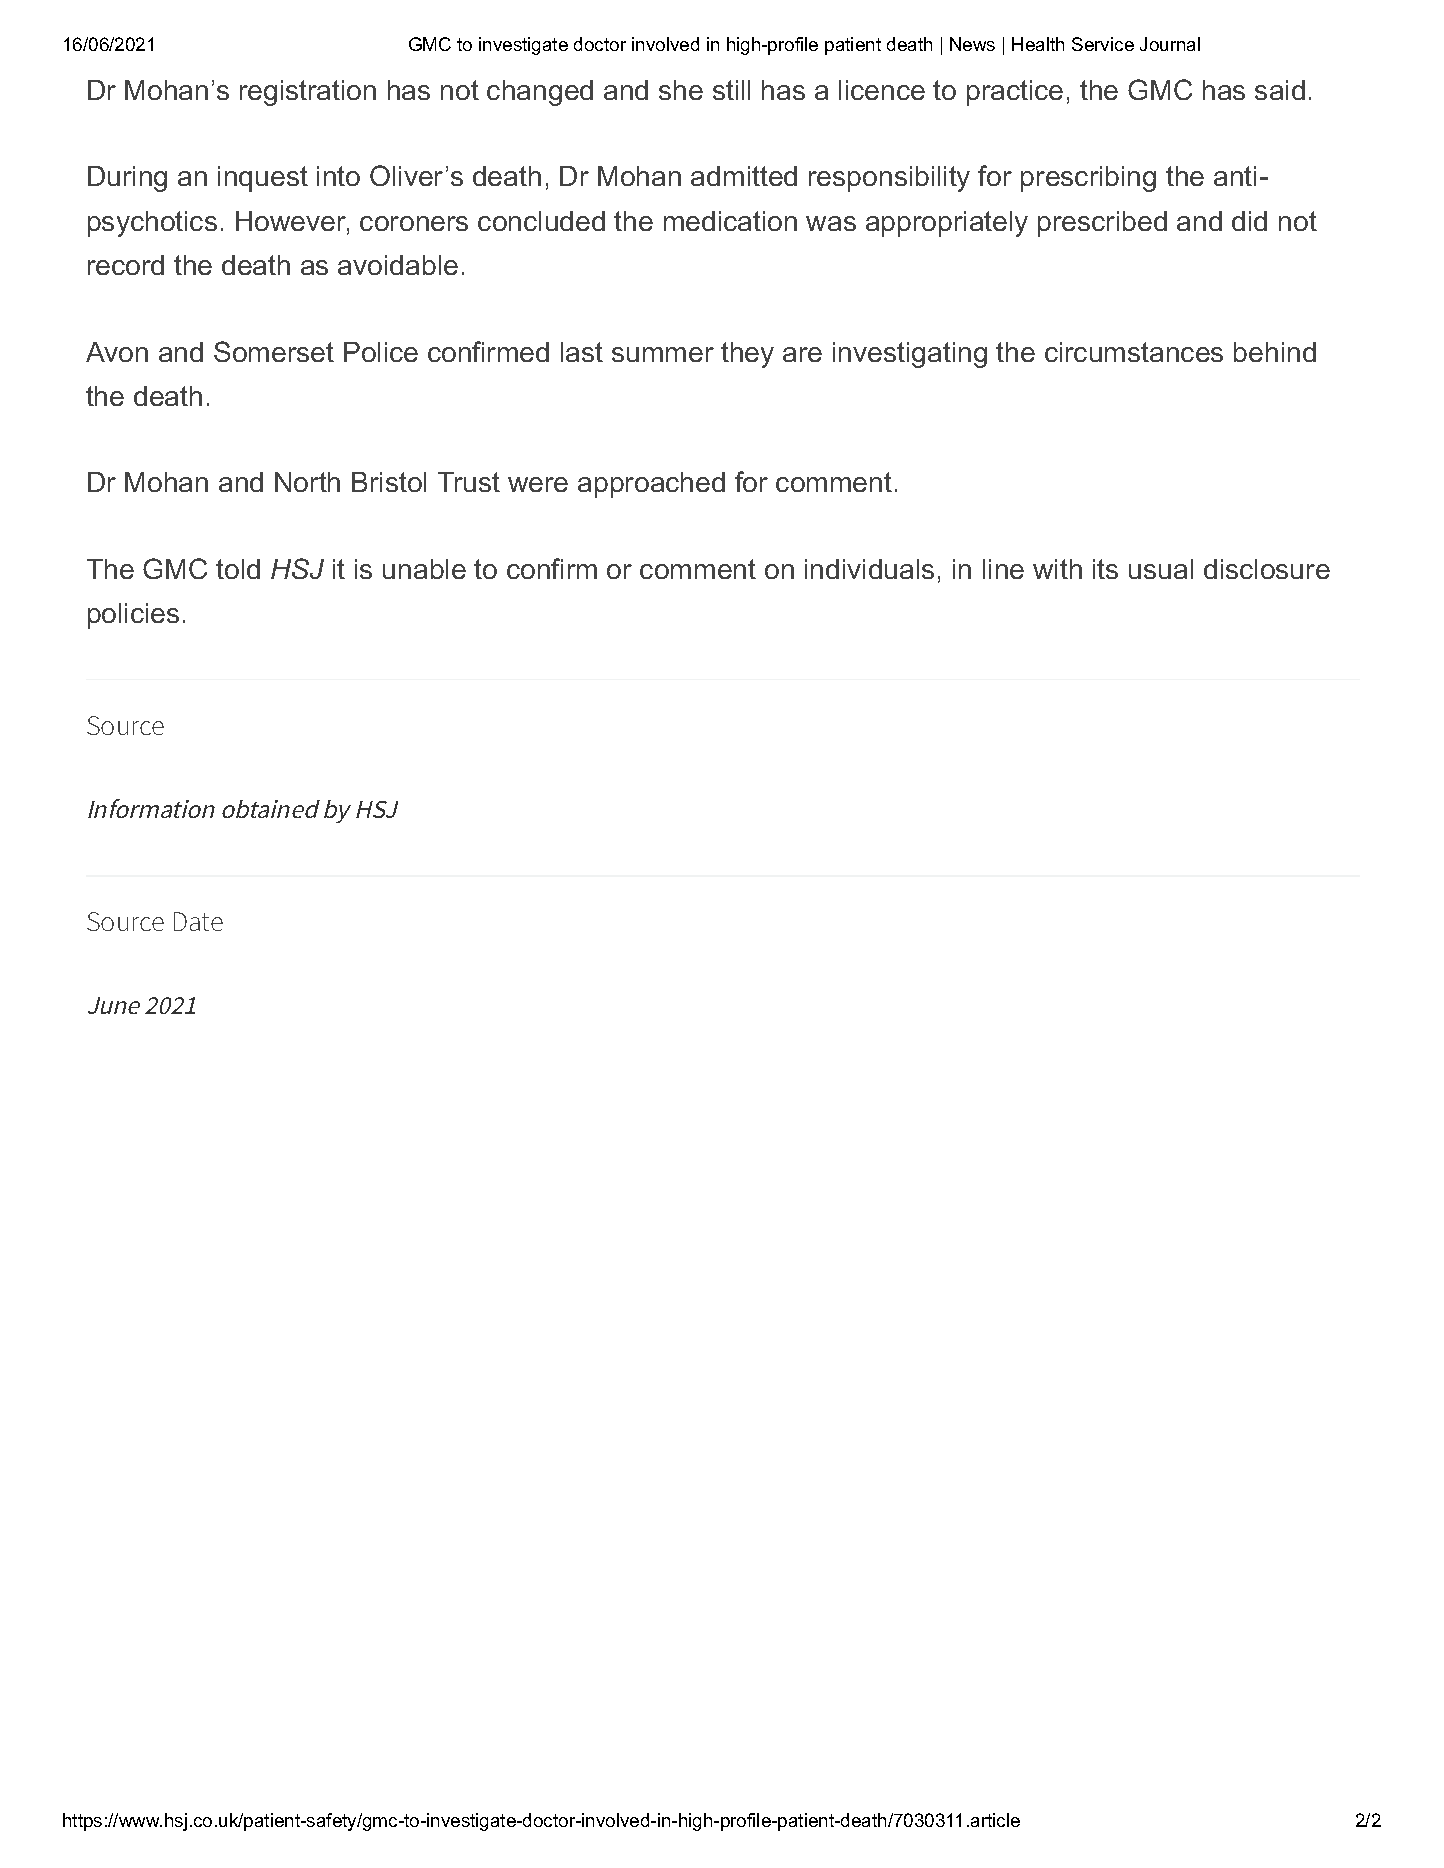 This screenshot has height=1868, width=1444. What do you see at coordinates (133, 616) in the screenshot?
I see `policies` at bounding box center [133, 616].
